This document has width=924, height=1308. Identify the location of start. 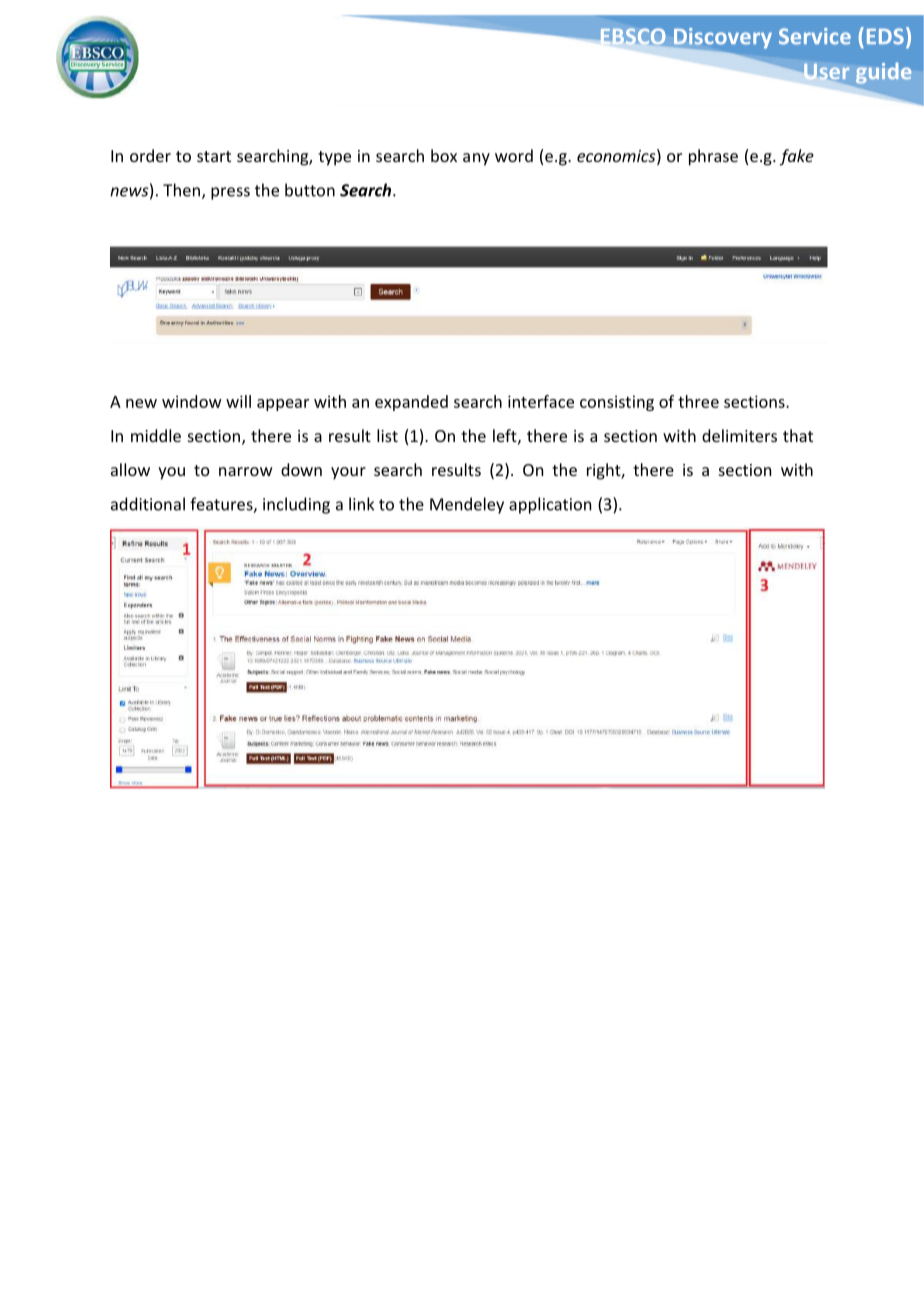
(214, 156).
